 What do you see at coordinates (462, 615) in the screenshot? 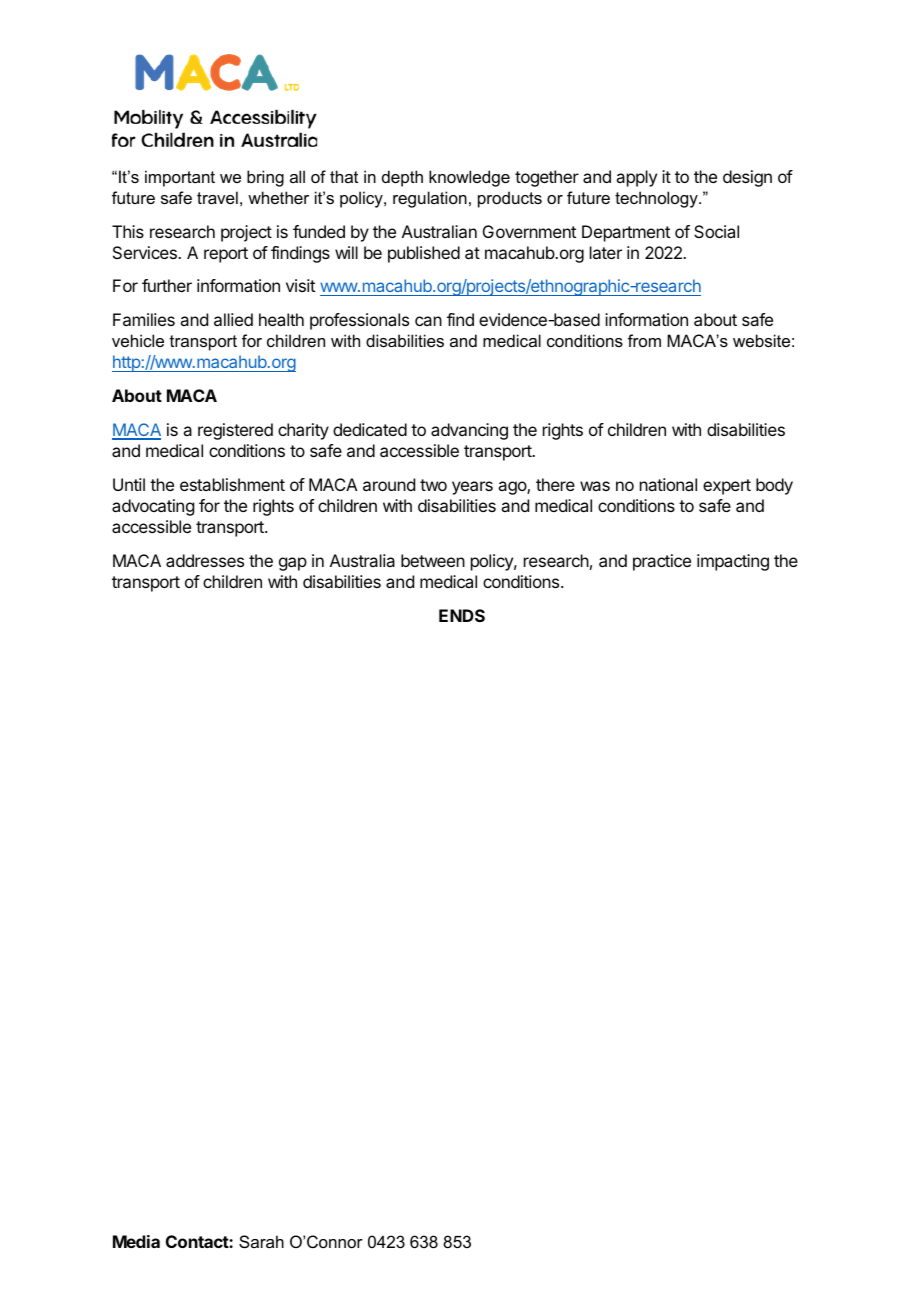
I see `ENDS` at bounding box center [462, 615].
